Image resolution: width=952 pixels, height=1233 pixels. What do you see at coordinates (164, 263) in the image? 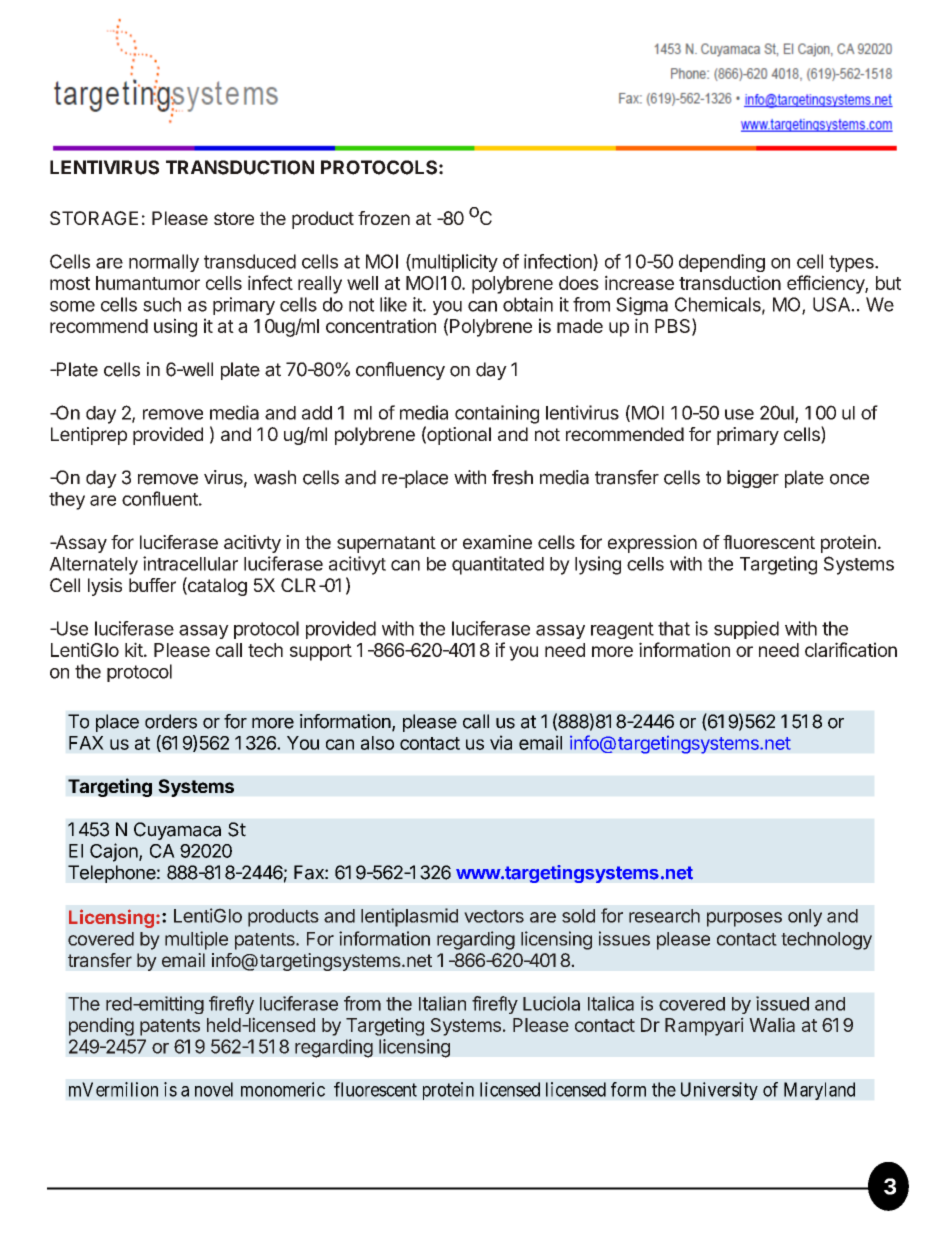
I see `normally` at bounding box center [164, 263].
